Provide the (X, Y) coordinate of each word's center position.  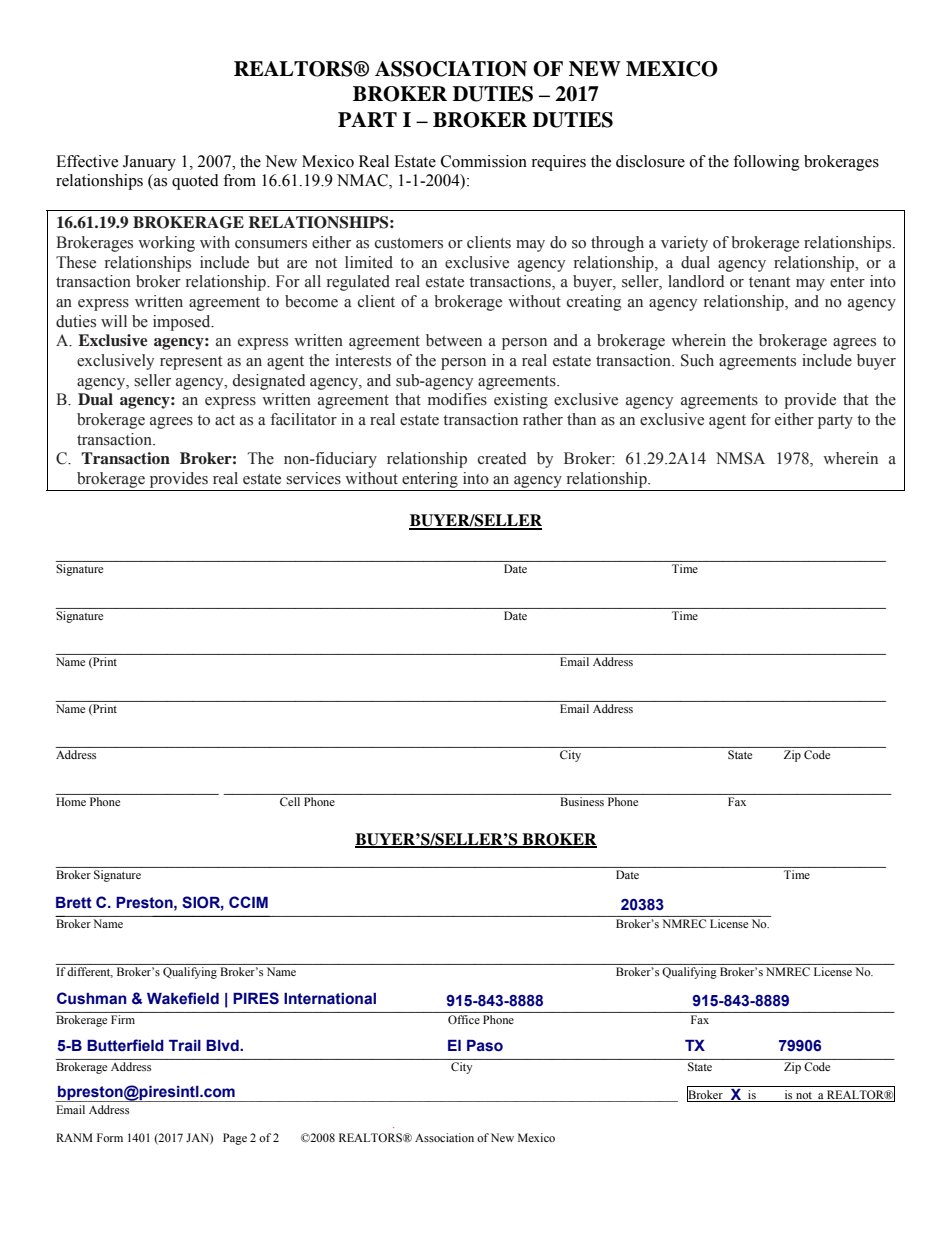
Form (110, 1137)
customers (409, 243)
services (313, 478)
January (149, 163)
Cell (290, 801)
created (502, 458)
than (581, 419)
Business (582, 801)
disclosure (650, 161)
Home (71, 801)
